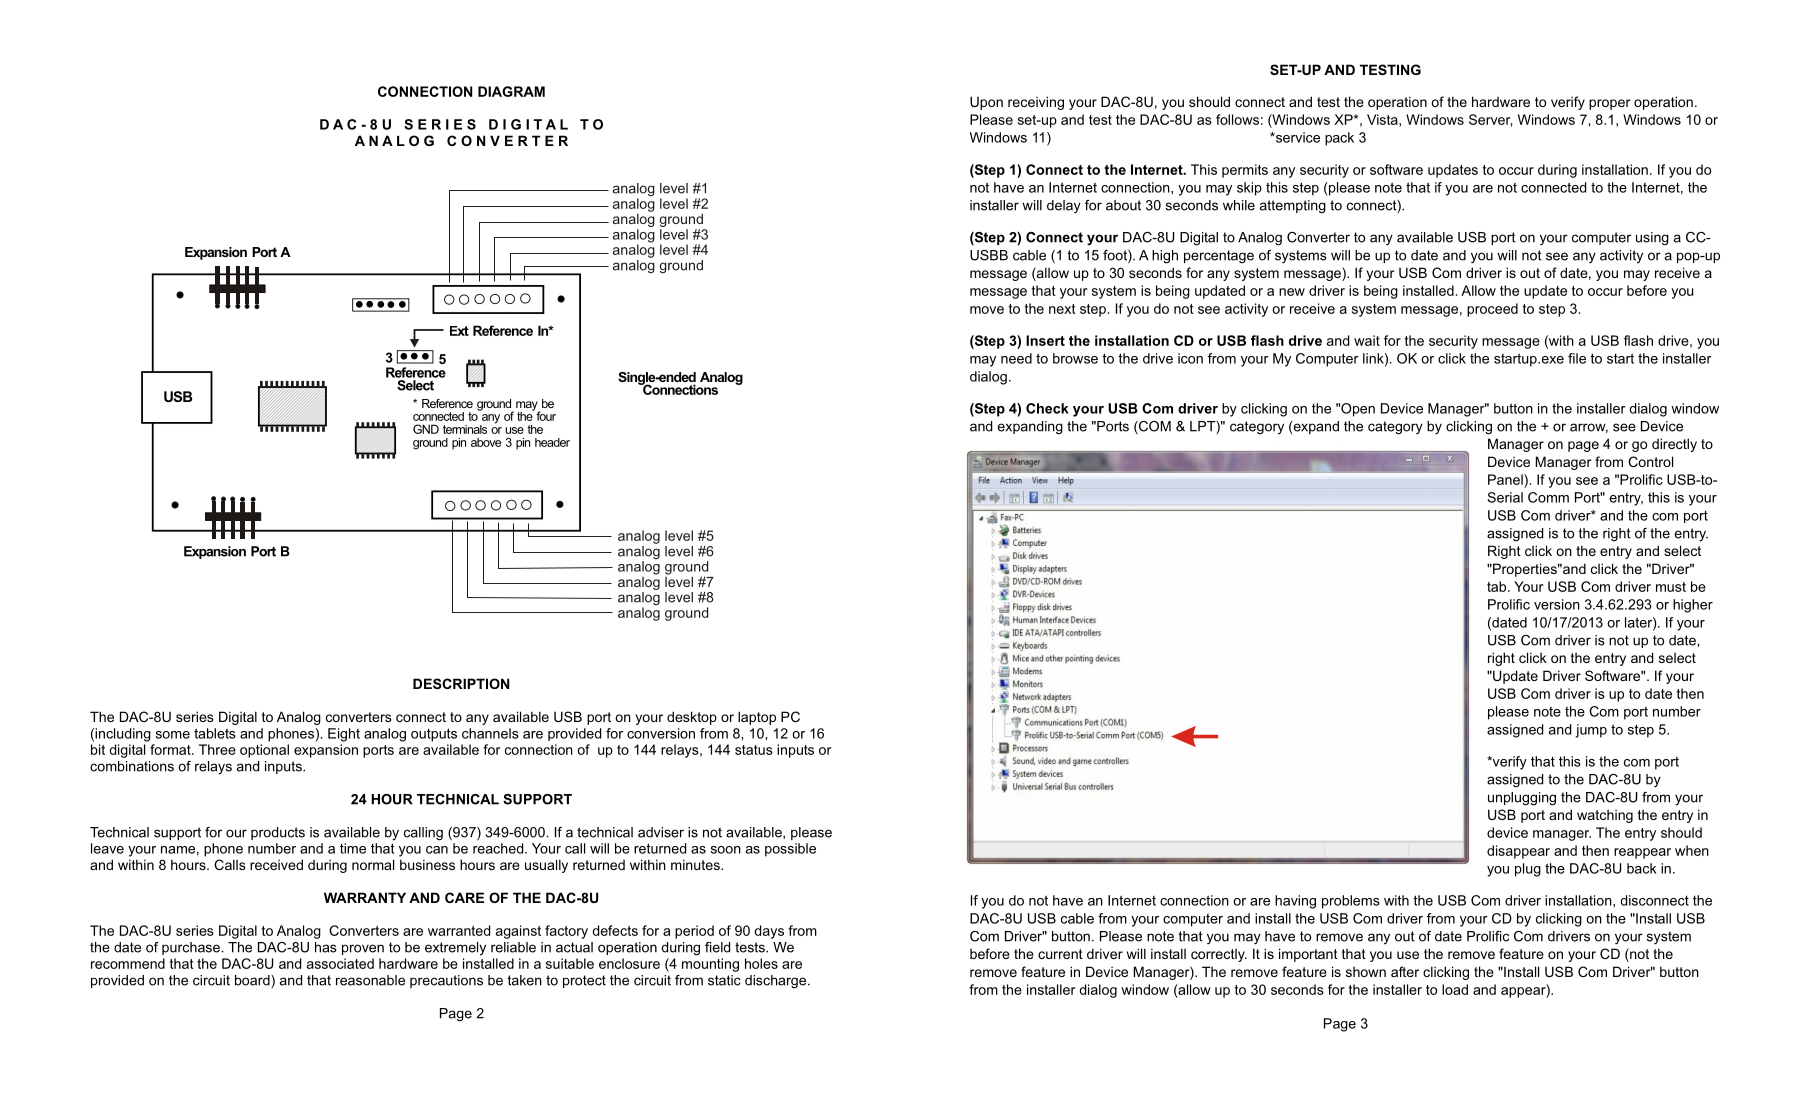 The width and height of the document is (1806, 1097). Describe the element at coordinates (552, 442) in the document. I see `header` at that location.
